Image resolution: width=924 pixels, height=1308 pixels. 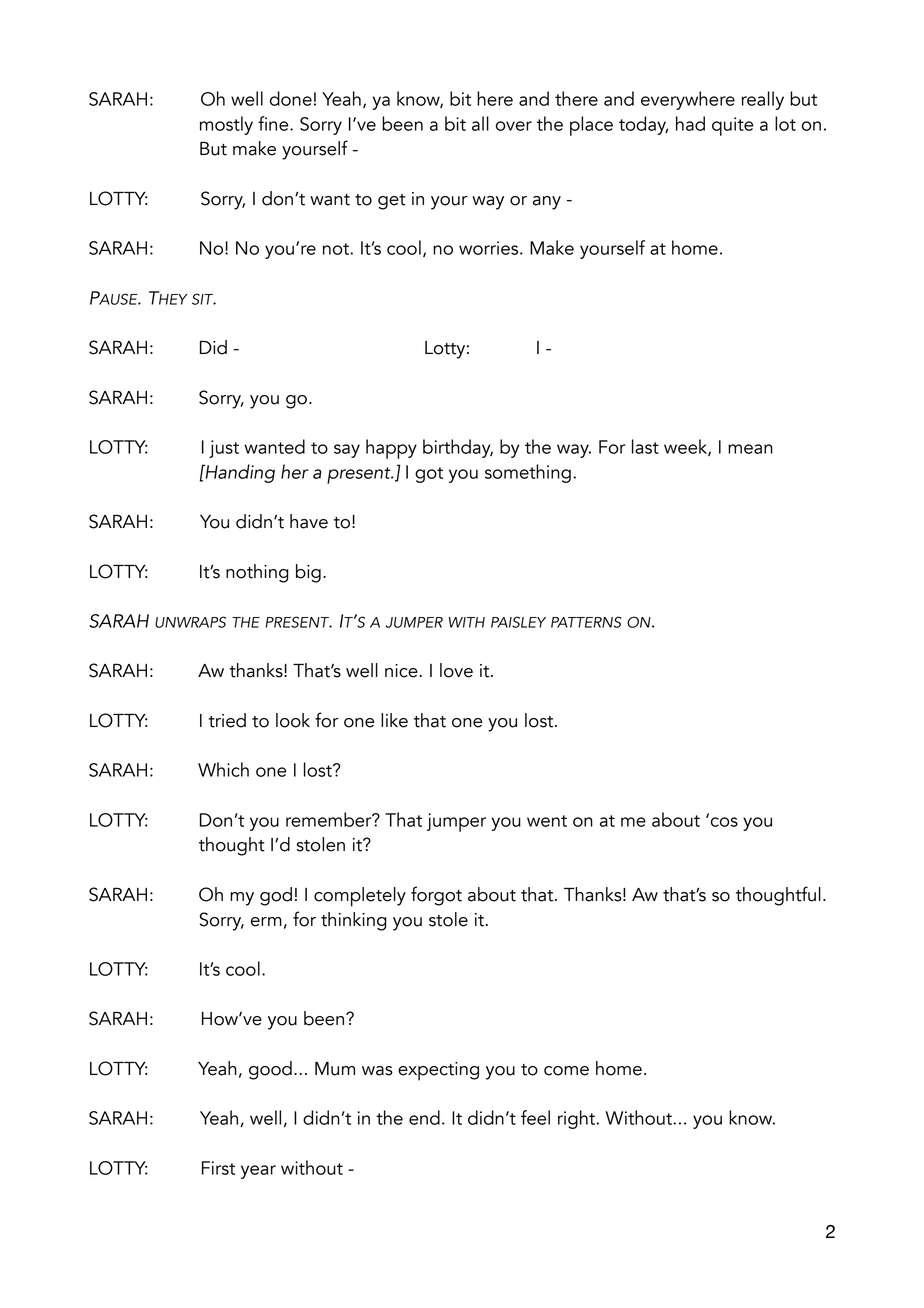 What do you see at coordinates (424, 1117) in the screenshot?
I see `end` at bounding box center [424, 1117].
